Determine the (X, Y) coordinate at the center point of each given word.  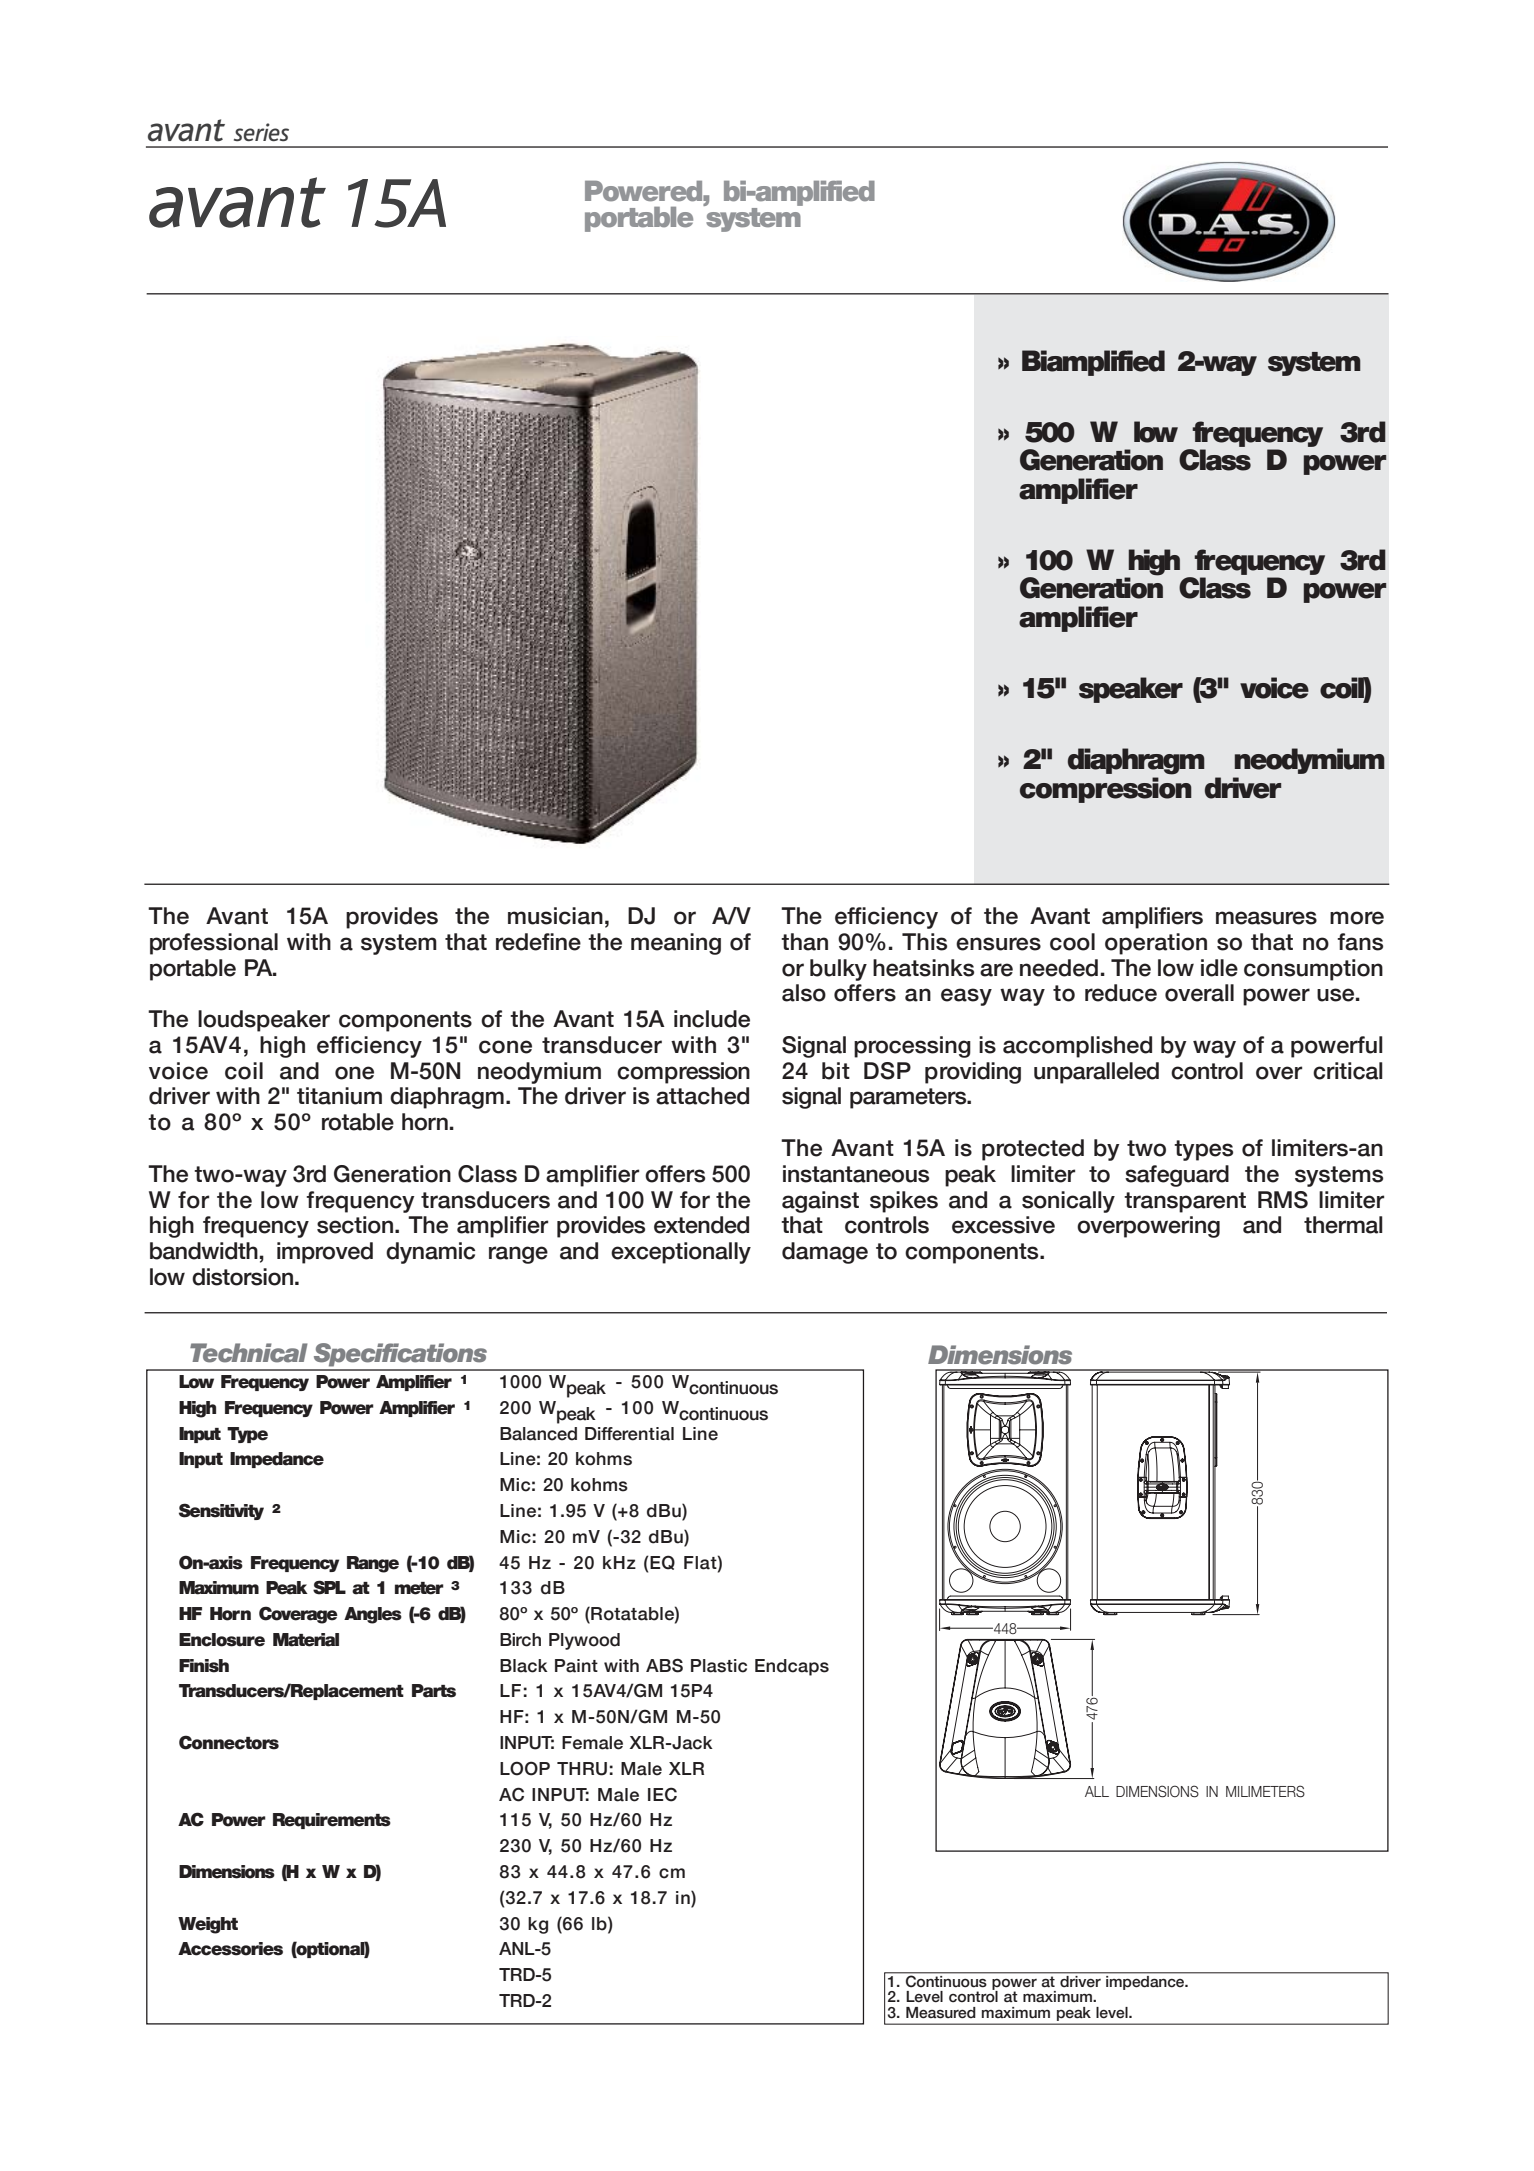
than (804, 942)
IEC (662, 1794)
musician (555, 916)
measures (1266, 918)
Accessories (230, 1949)
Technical (249, 1353)
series (261, 132)
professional (214, 944)
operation (1156, 944)
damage (825, 1253)
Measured (941, 2013)
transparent (1185, 1202)
